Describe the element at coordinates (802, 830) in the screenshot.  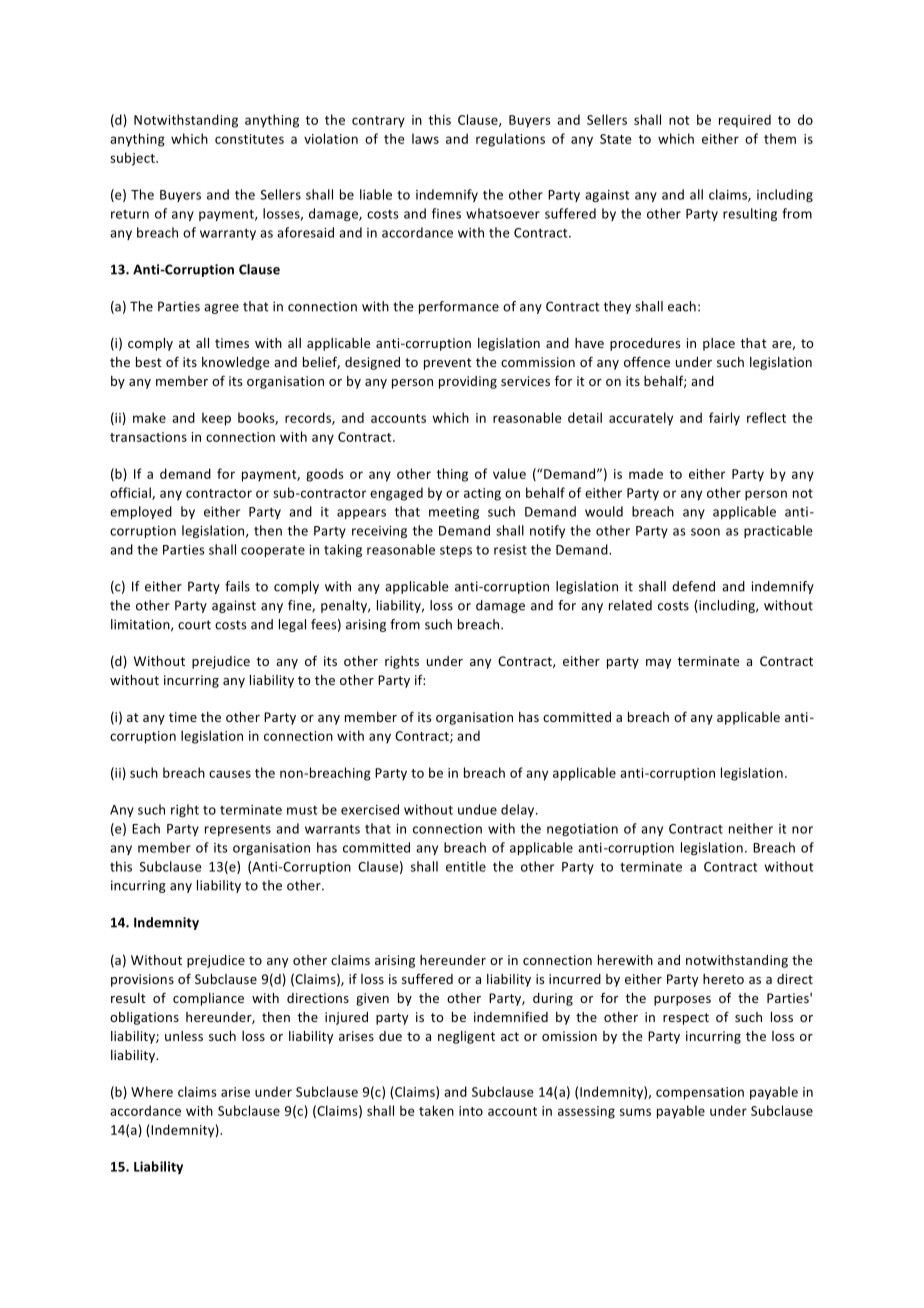
I see `nor` at that location.
